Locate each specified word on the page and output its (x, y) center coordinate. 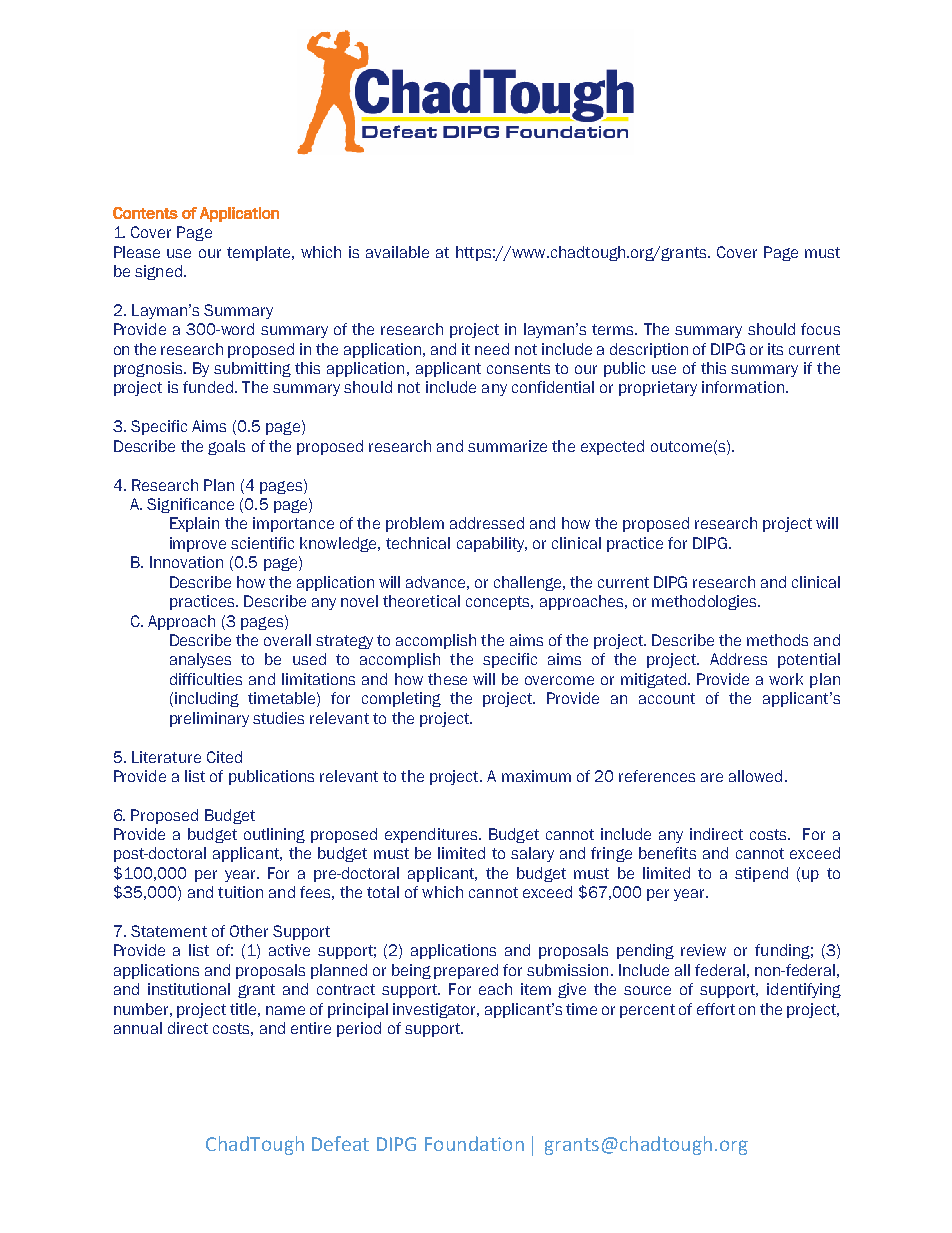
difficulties (206, 679)
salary (532, 854)
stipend (761, 874)
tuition (240, 892)
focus (820, 329)
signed (158, 272)
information (743, 387)
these (447, 679)
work (786, 679)
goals (226, 447)
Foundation (474, 1143)
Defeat (340, 1143)
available (397, 252)
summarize (507, 446)
